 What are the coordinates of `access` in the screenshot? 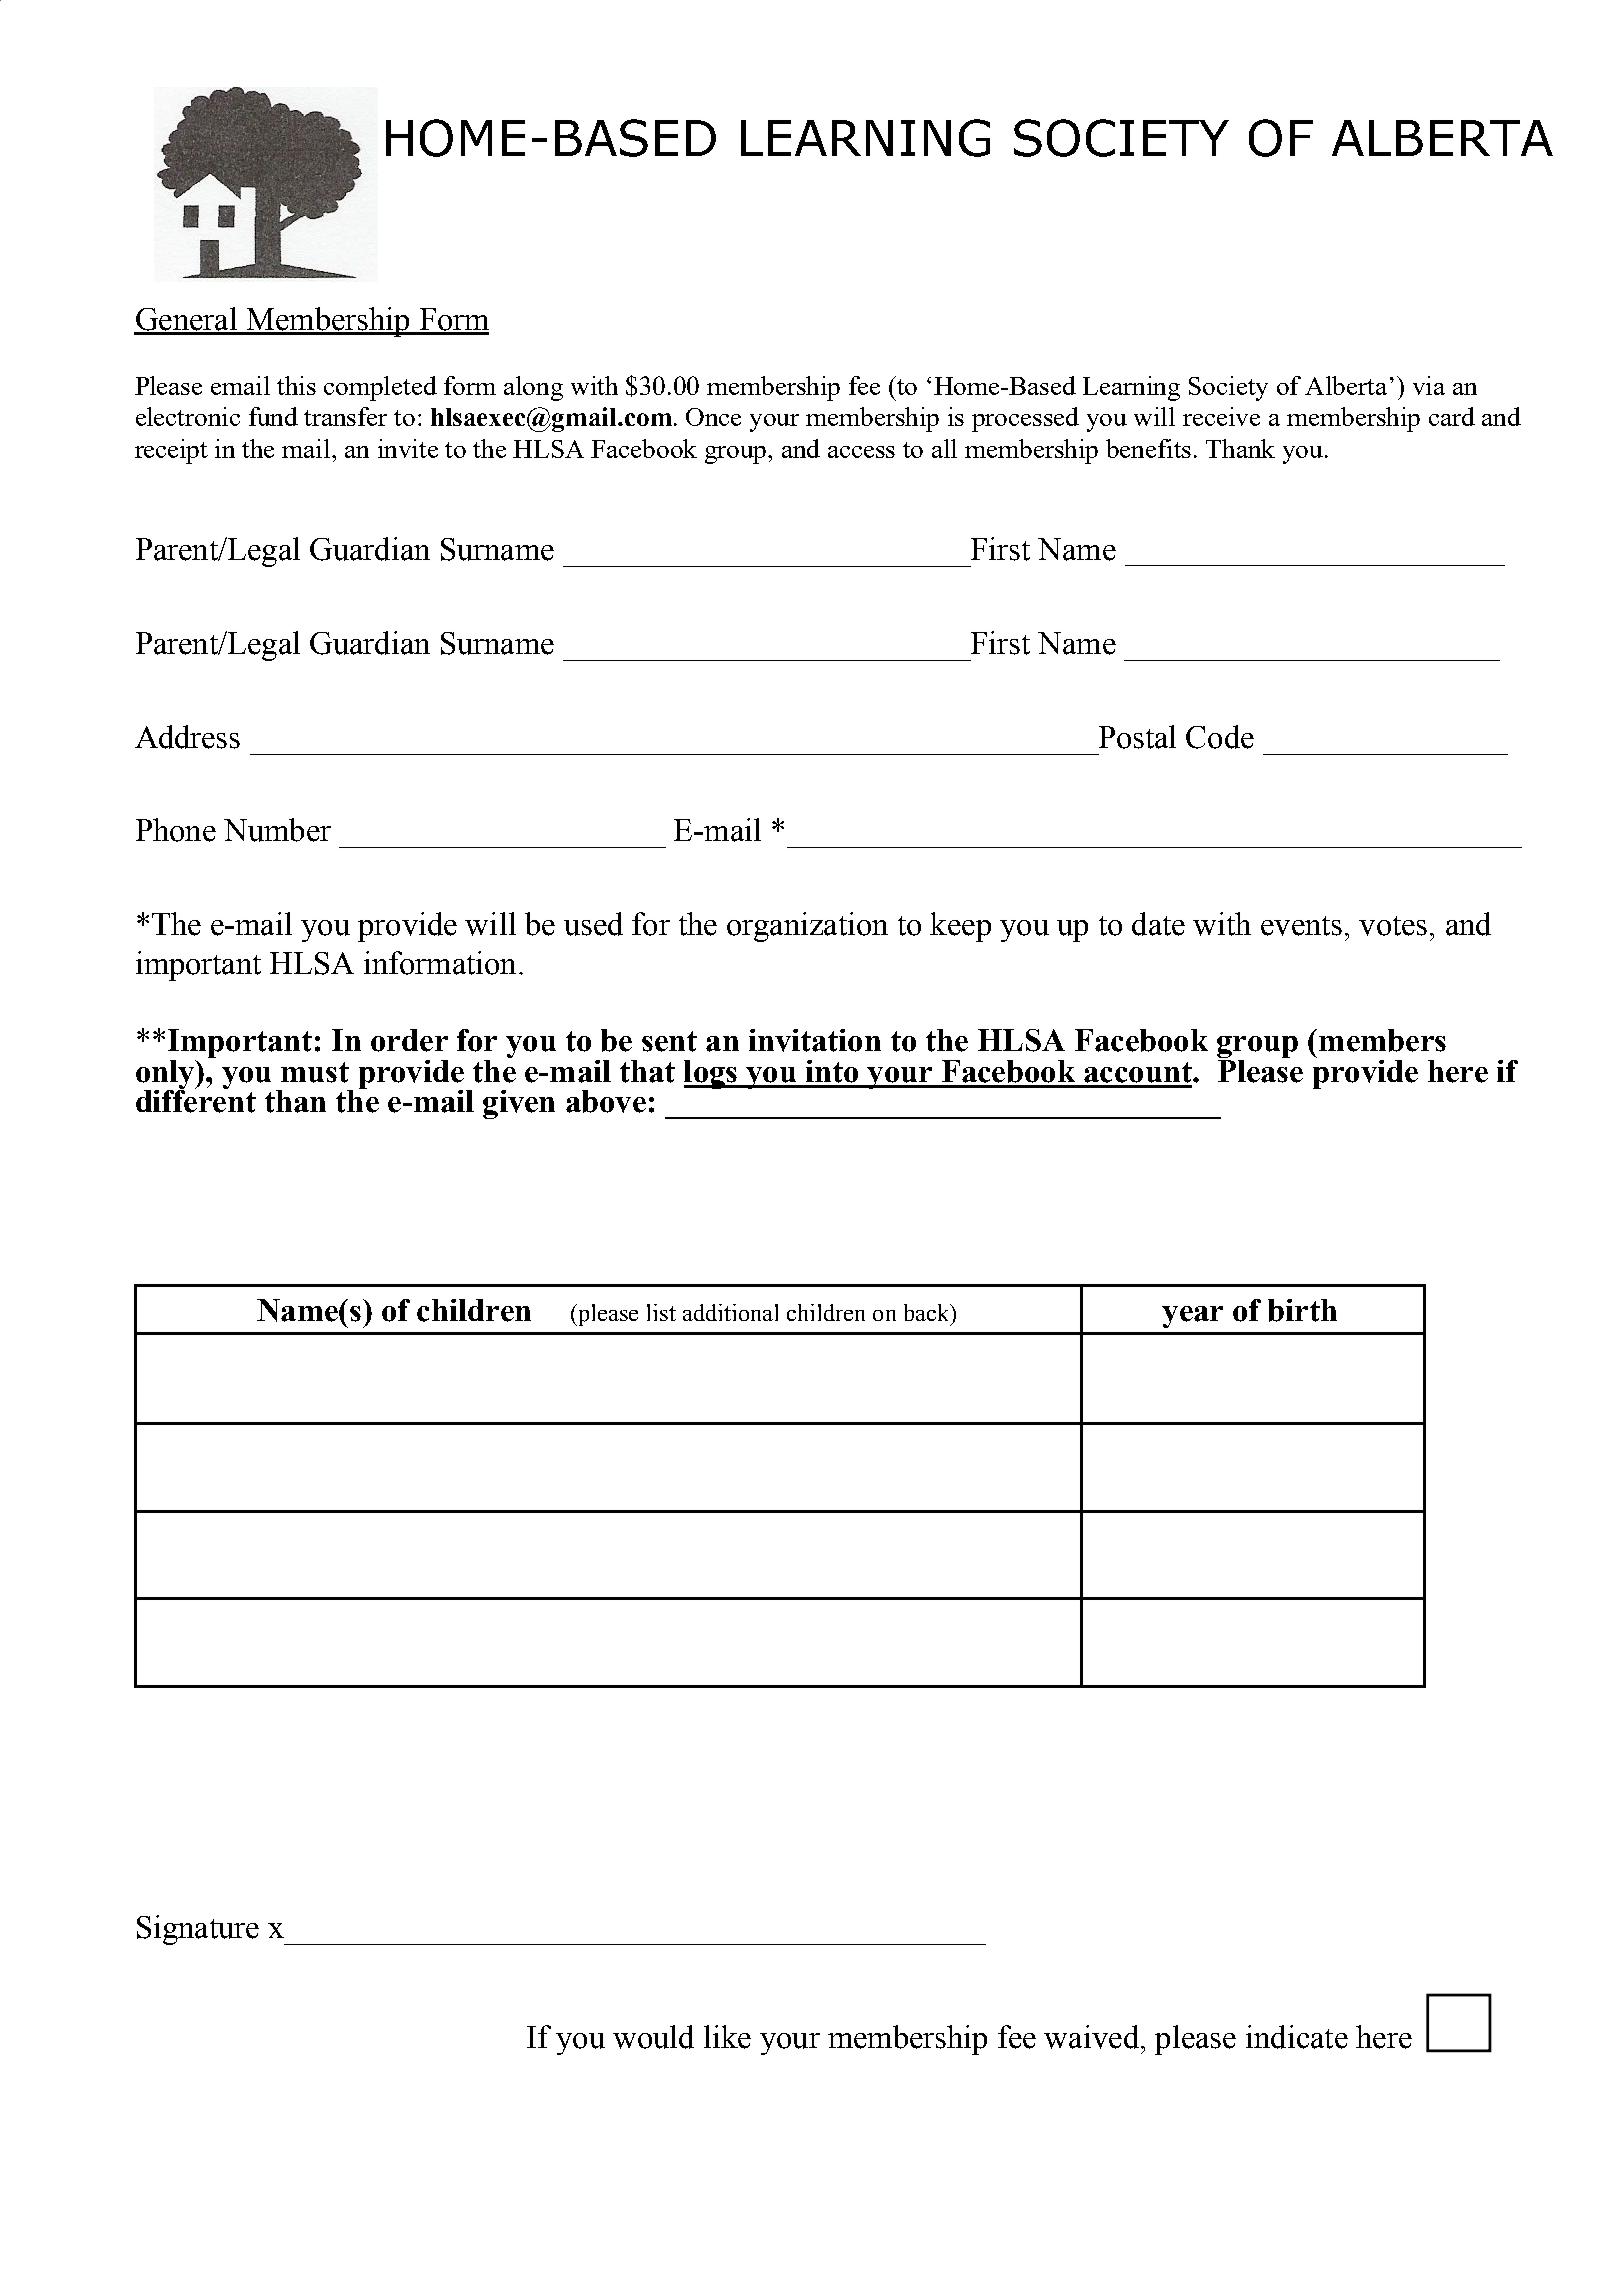 It's located at (861, 452).
